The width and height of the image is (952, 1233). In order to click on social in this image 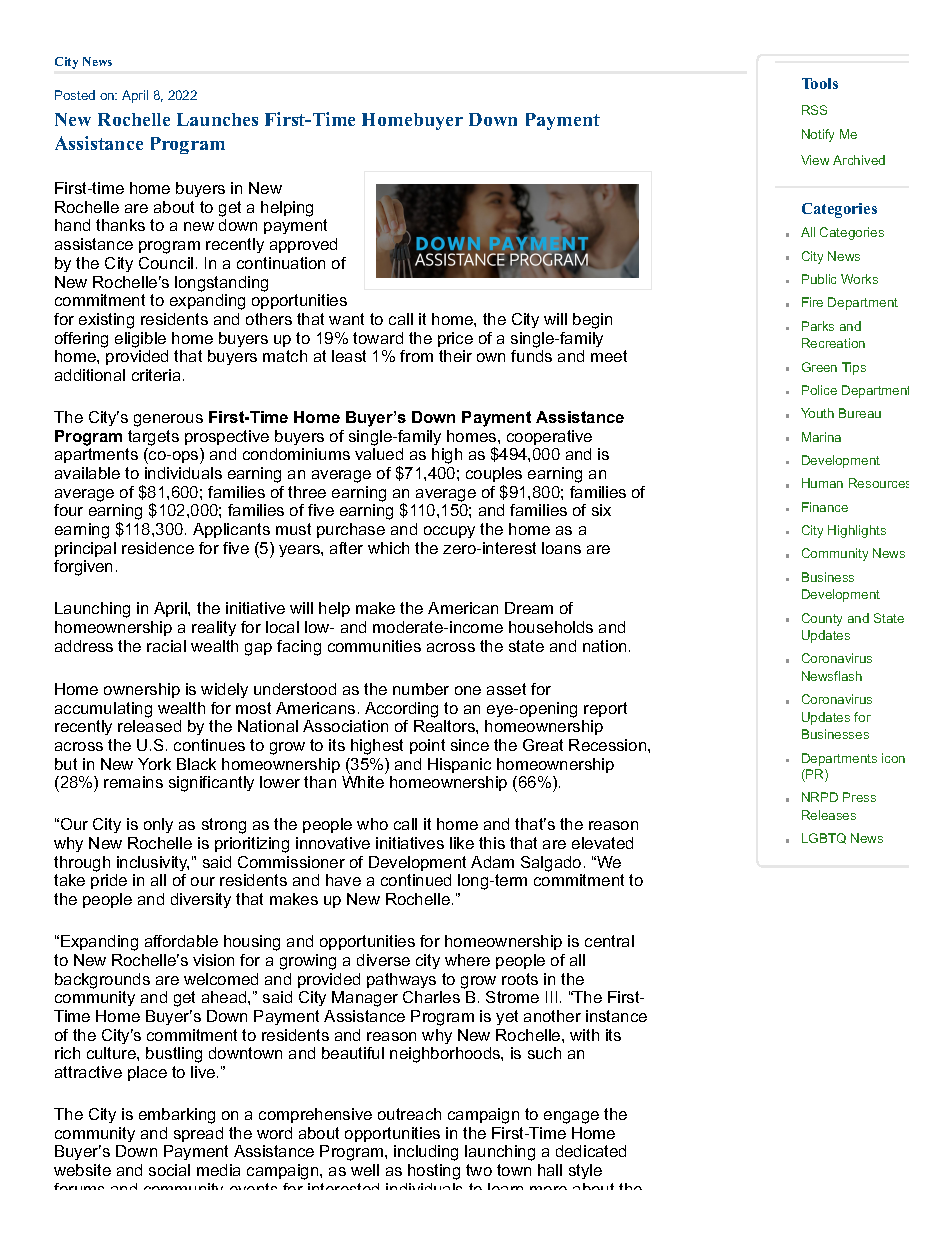, I will do `click(169, 1170)`.
